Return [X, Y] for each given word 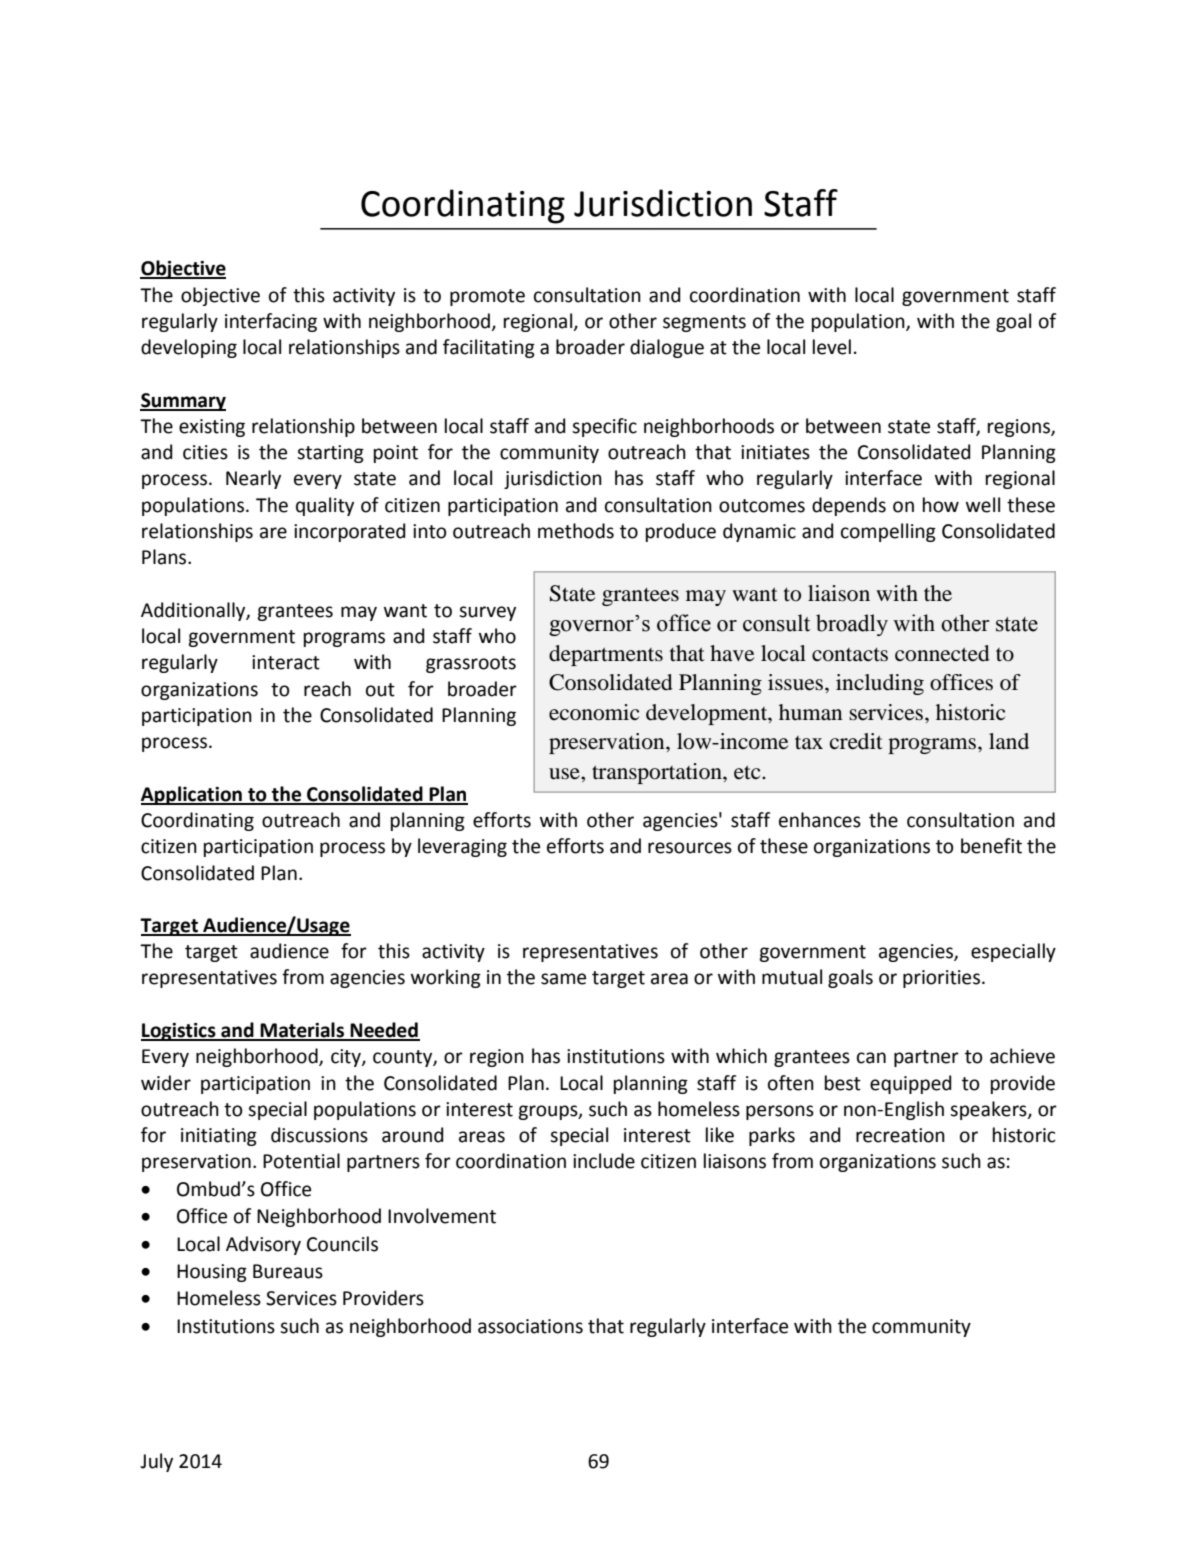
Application [192, 795]
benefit [991, 846]
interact [286, 662]
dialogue [667, 348]
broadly [852, 625]
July [156, 1462]
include [604, 1161]
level [832, 347]
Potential [301, 1161]
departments [606, 655]
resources [690, 848]
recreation [900, 1135]
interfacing [271, 322]
